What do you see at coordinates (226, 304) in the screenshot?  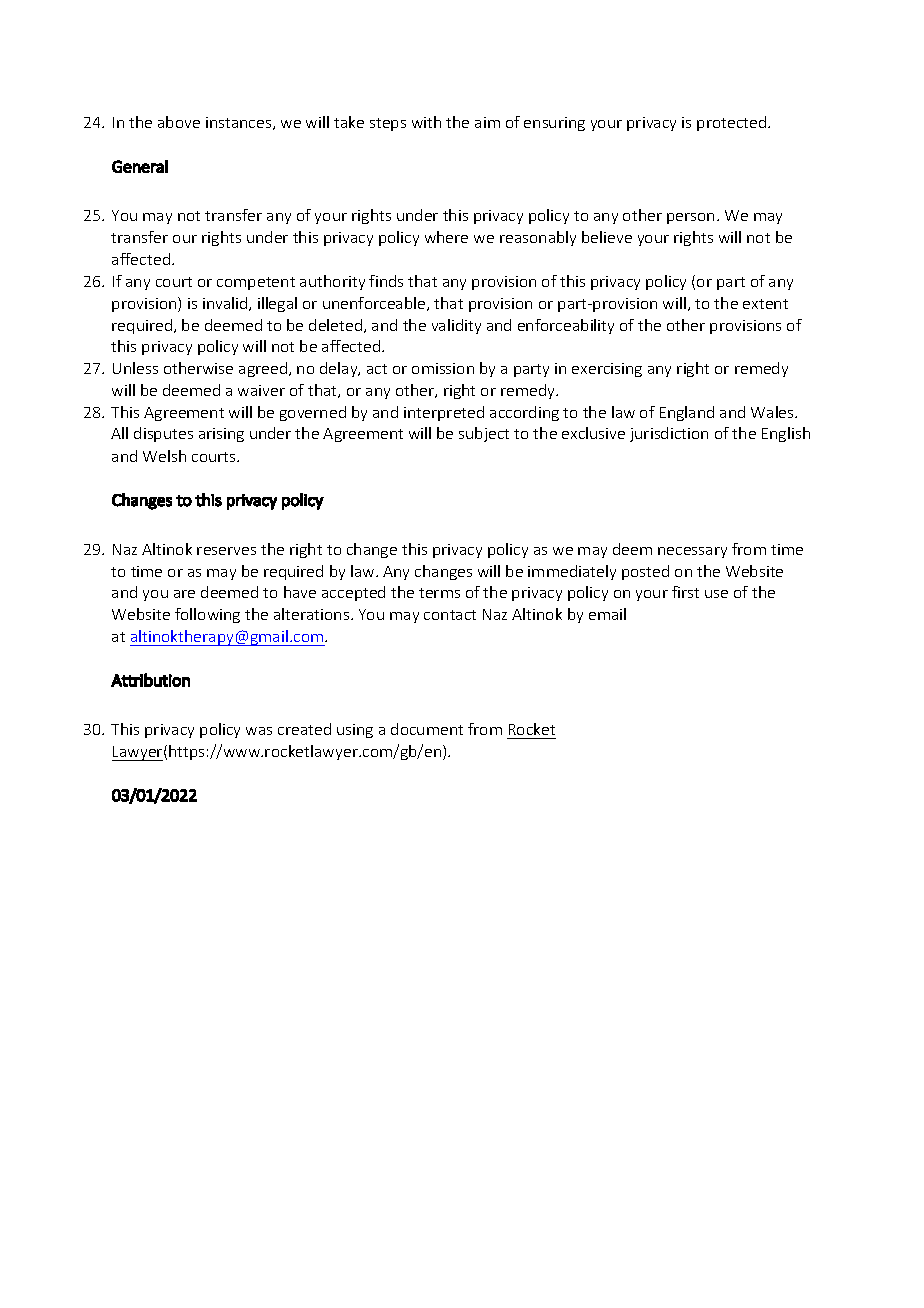 I see `invalid` at bounding box center [226, 304].
